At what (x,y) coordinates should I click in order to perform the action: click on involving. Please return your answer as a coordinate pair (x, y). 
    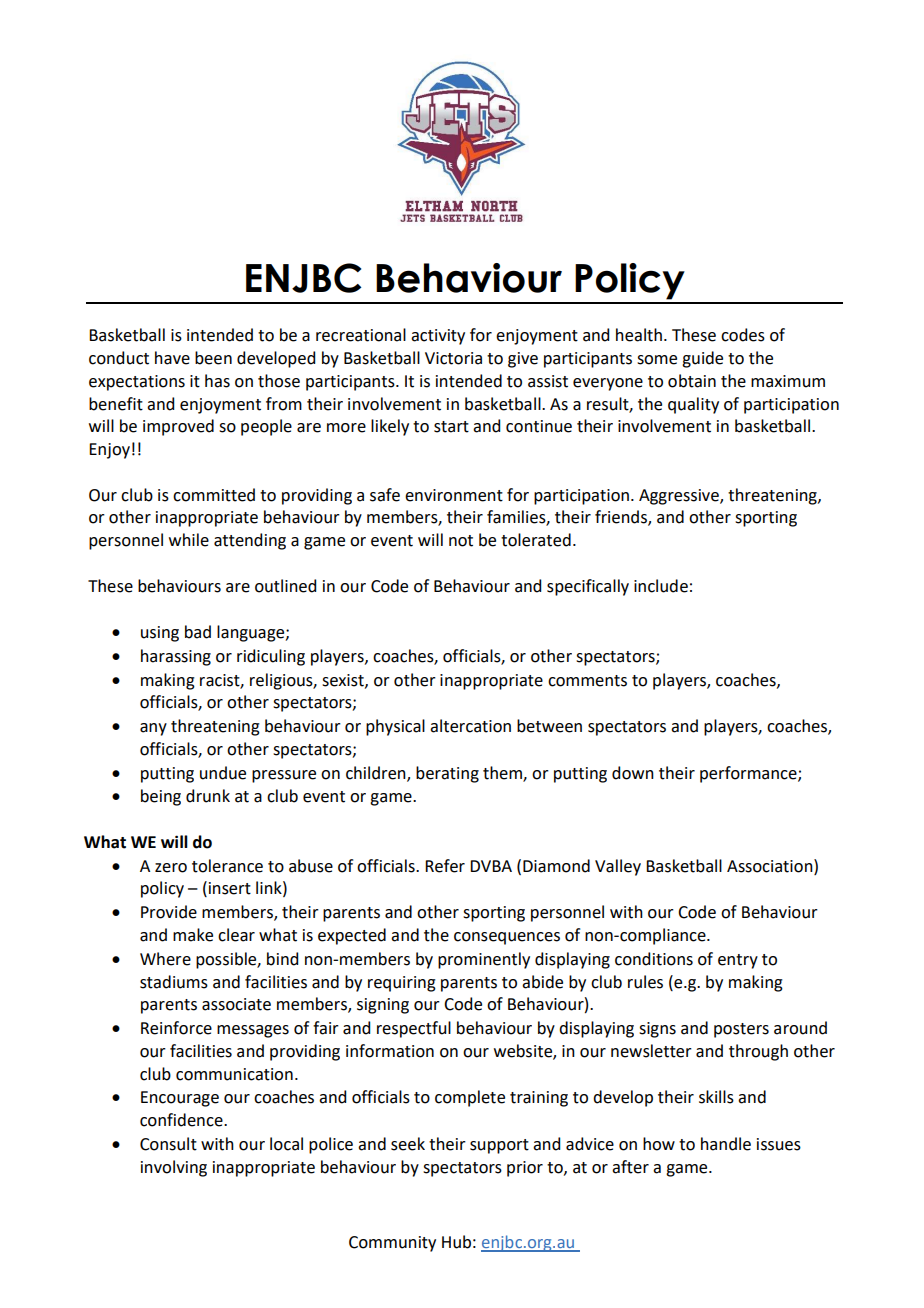
    Looking at the image, I should click on (174, 1168).
